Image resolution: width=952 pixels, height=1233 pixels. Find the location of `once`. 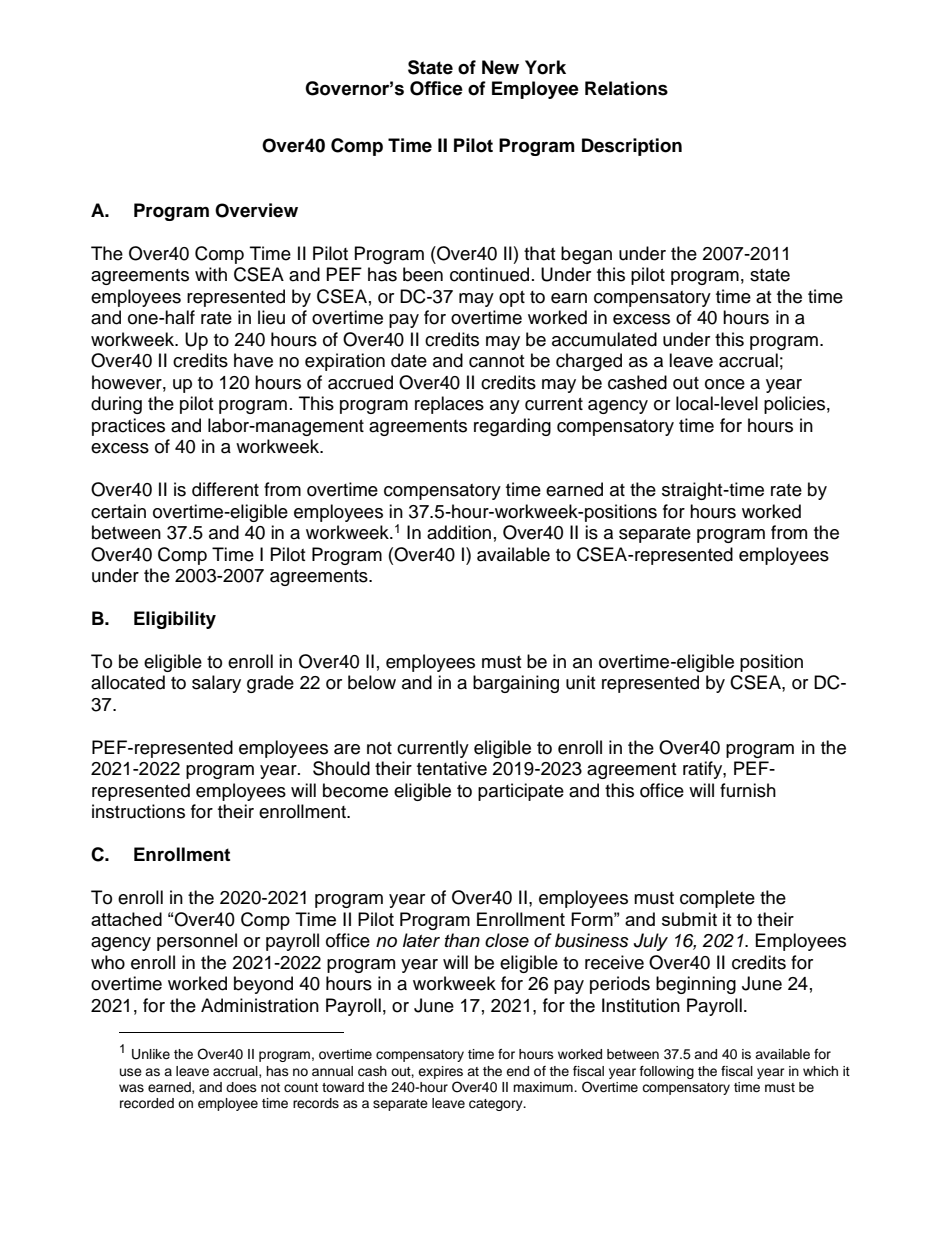

once is located at coordinates (725, 384).
